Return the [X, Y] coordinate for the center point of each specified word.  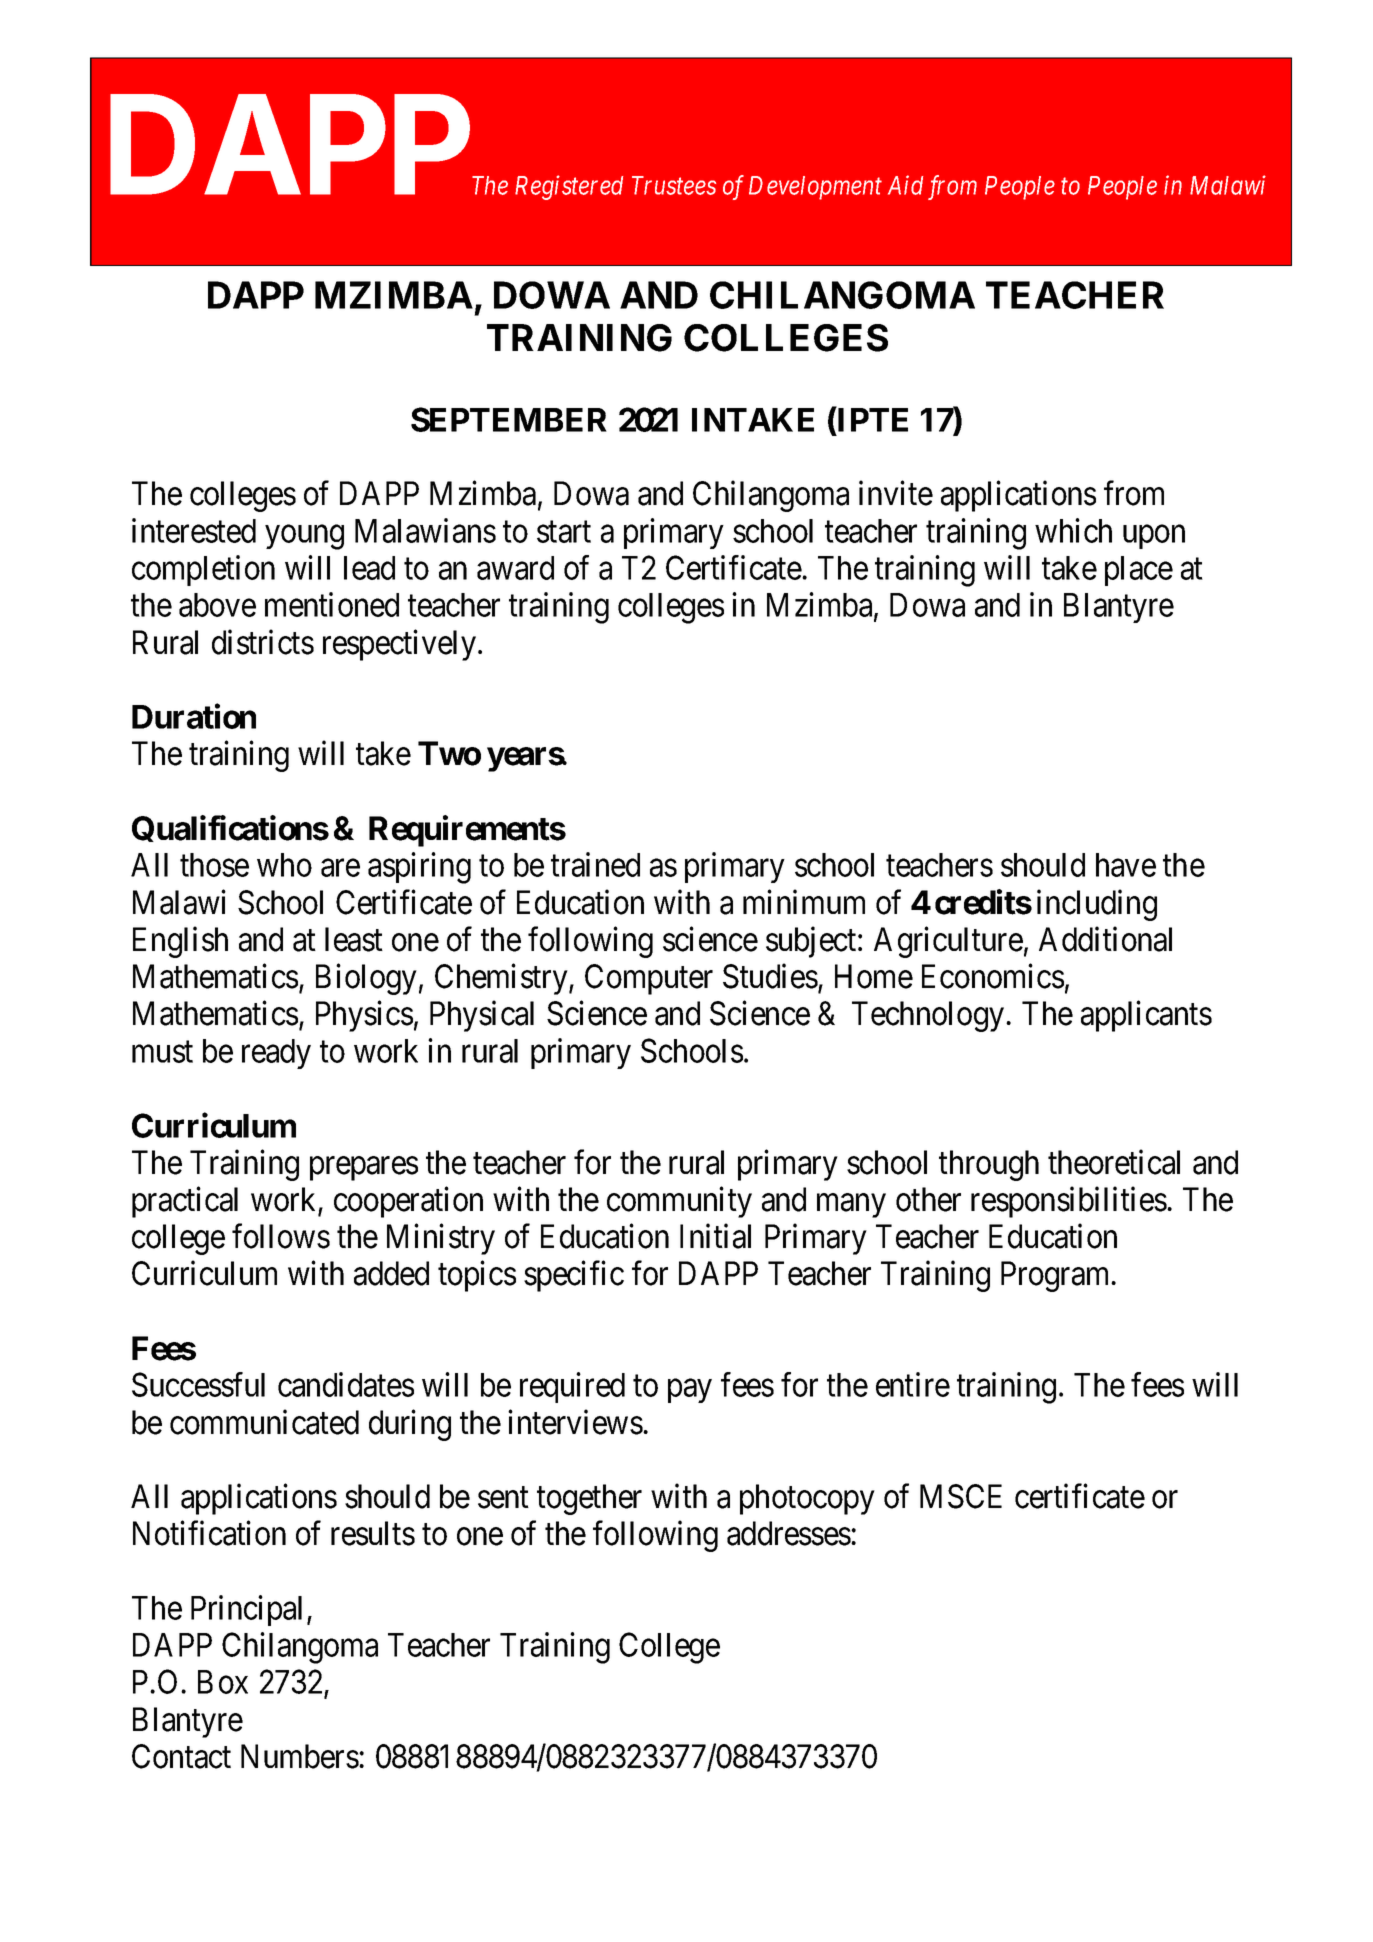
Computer [649, 979]
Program [1057, 1276]
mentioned [332, 604]
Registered [569, 187]
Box [223, 1682]
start [564, 532]
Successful [198, 1384]
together [589, 1499]
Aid [905, 185]
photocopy [807, 1499]
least [354, 939]
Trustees [674, 185]
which [1073, 530]
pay [690, 1391]
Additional [1105, 939]
